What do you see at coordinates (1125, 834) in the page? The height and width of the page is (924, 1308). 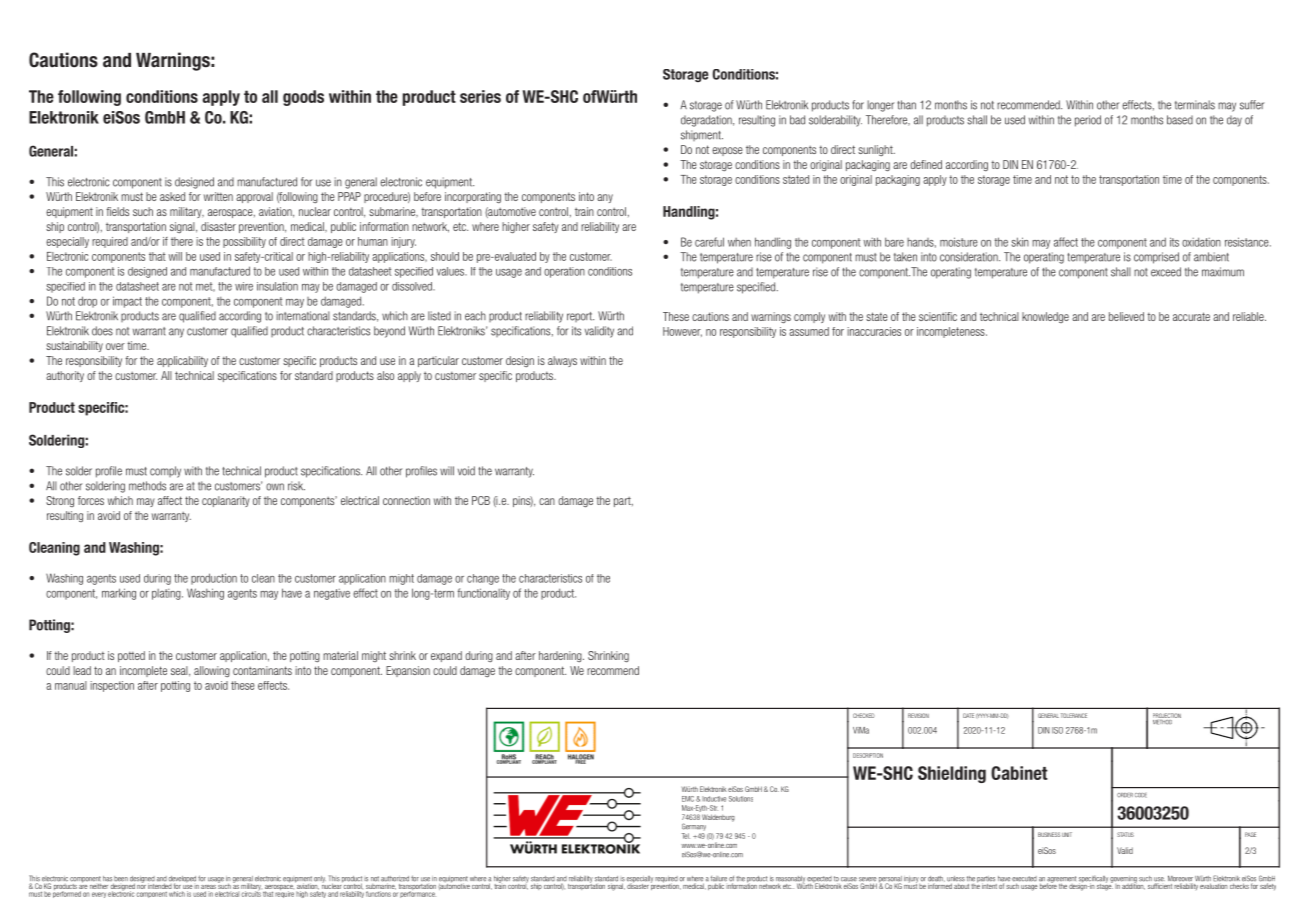 I see `STATUS` at bounding box center [1125, 834].
